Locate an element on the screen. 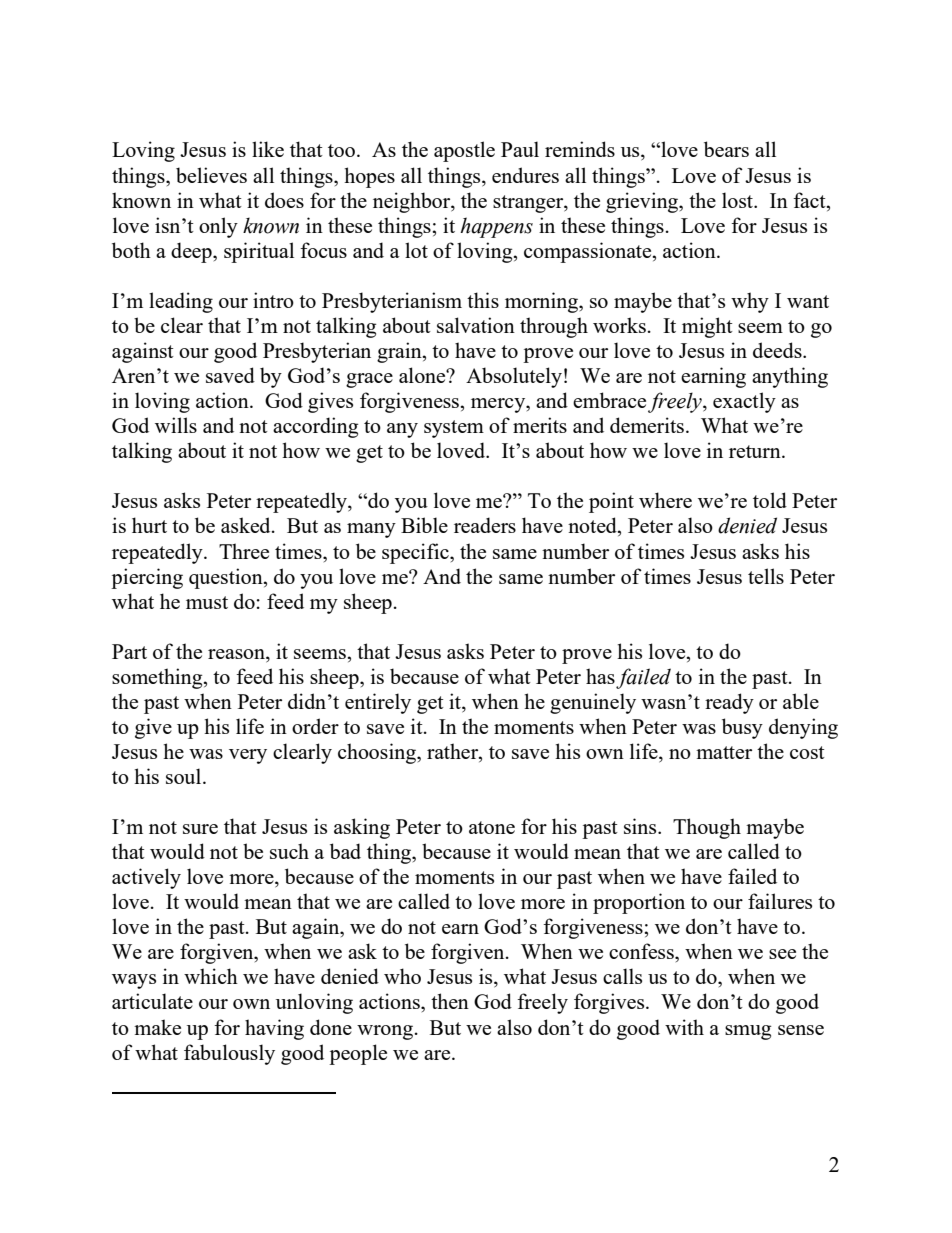  apostle is located at coordinates (464, 151).
